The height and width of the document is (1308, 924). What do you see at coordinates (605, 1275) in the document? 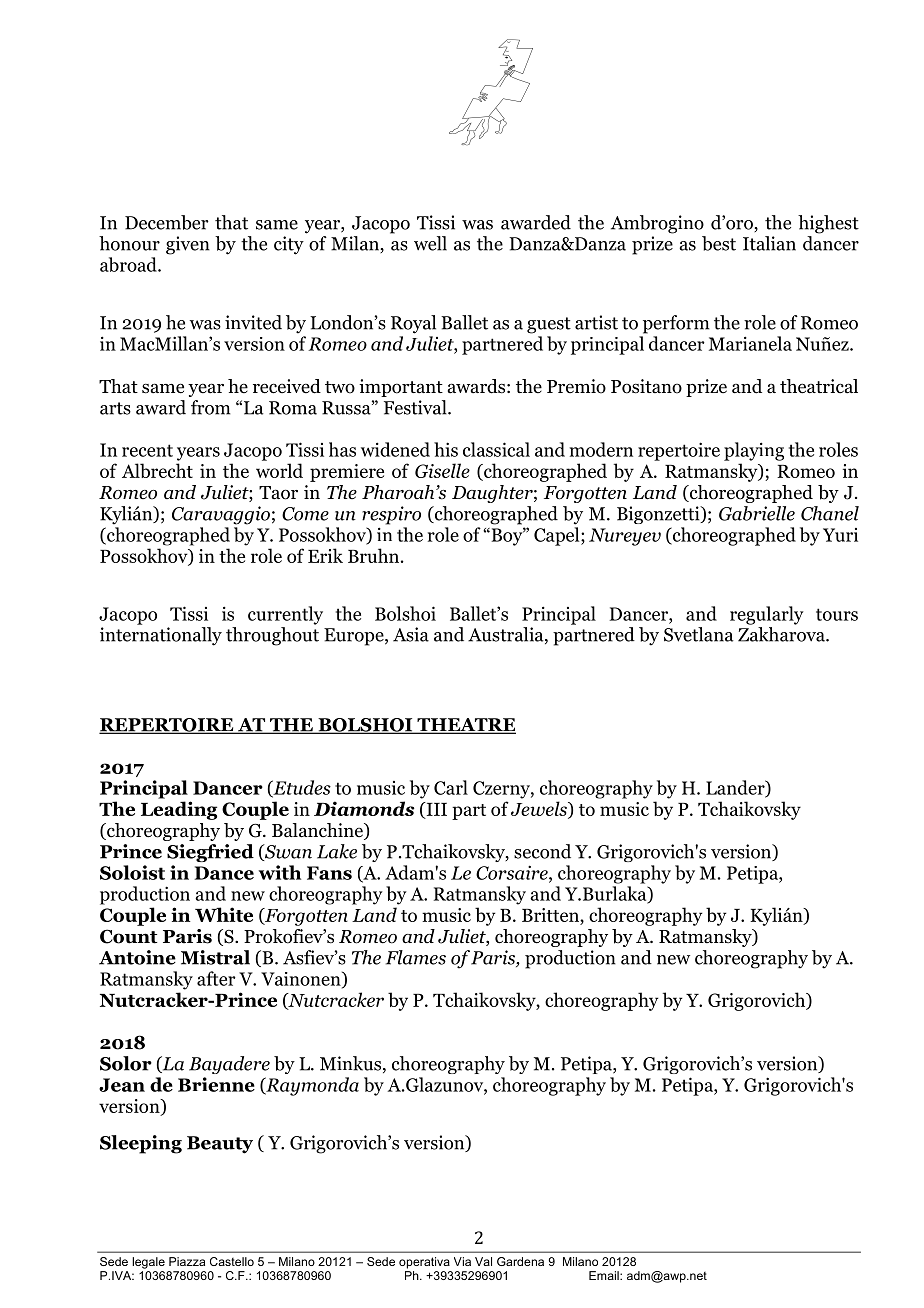
I see `Email` at bounding box center [605, 1275].
